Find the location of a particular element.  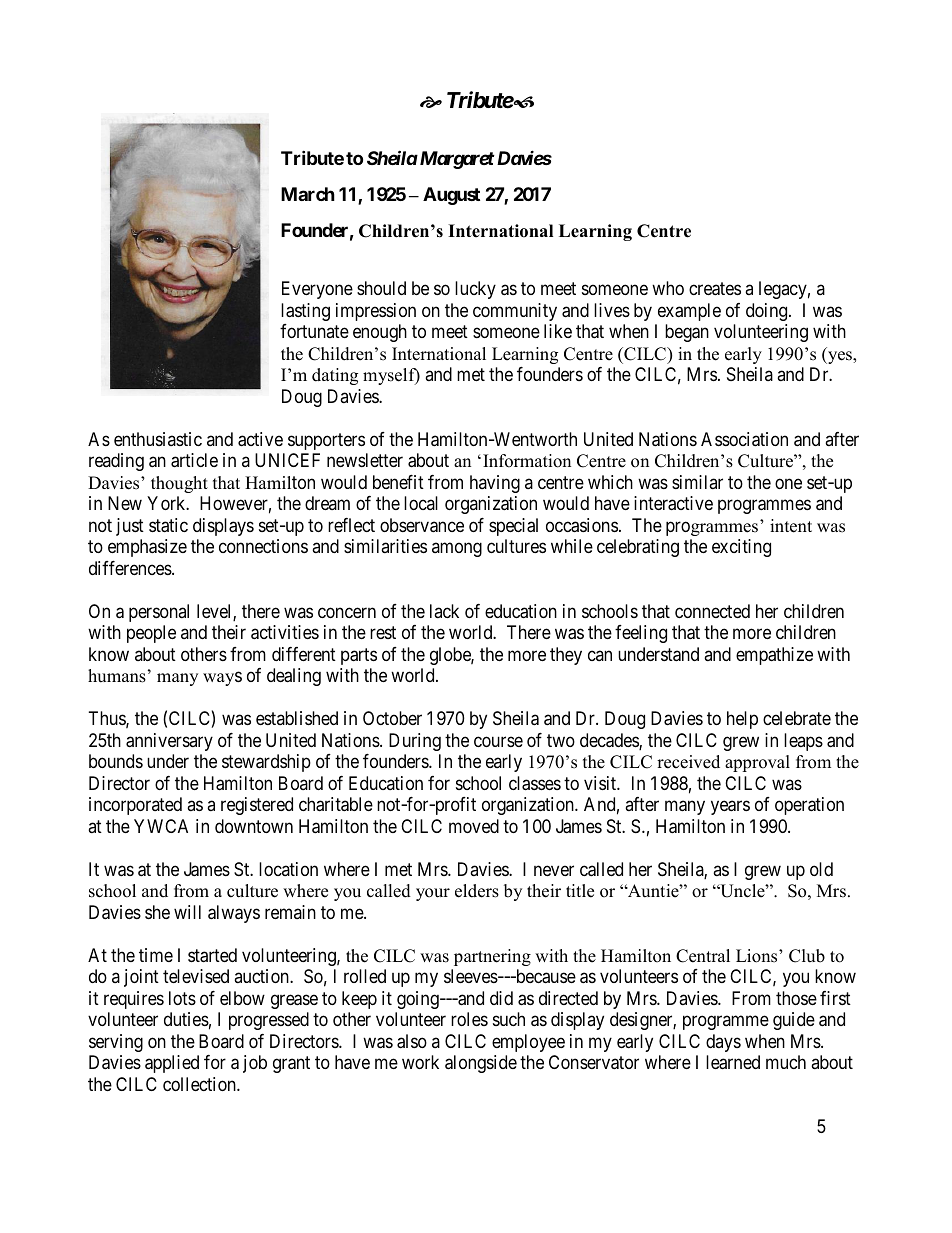

course is located at coordinates (498, 741).
